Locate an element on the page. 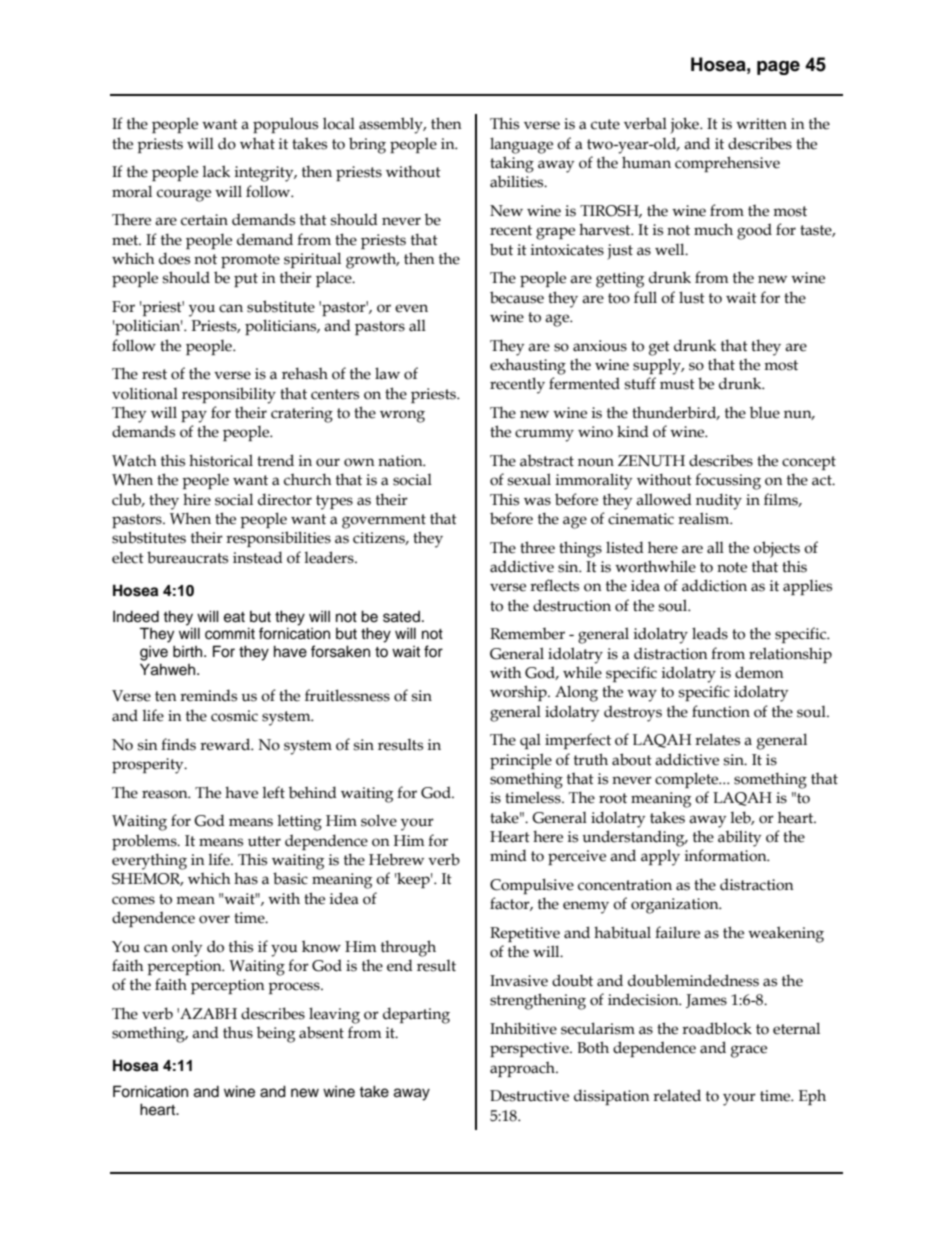 The image size is (952, 1233). bureaucrats is located at coordinates (187, 557).
